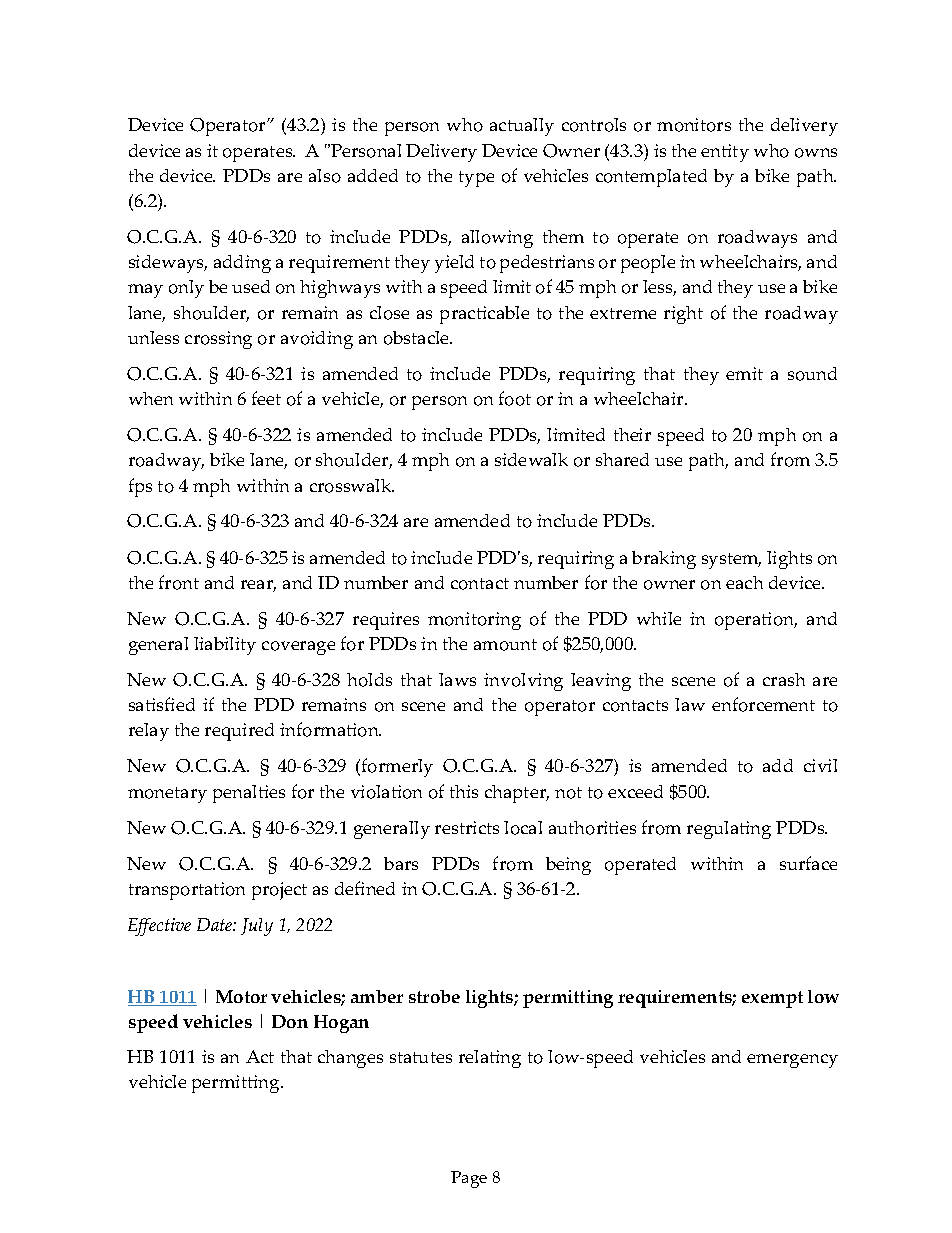 This screenshot has width=952, height=1233. Describe the element at coordinates (350, 1059) in the screenshot. I see `changes` at that location.
